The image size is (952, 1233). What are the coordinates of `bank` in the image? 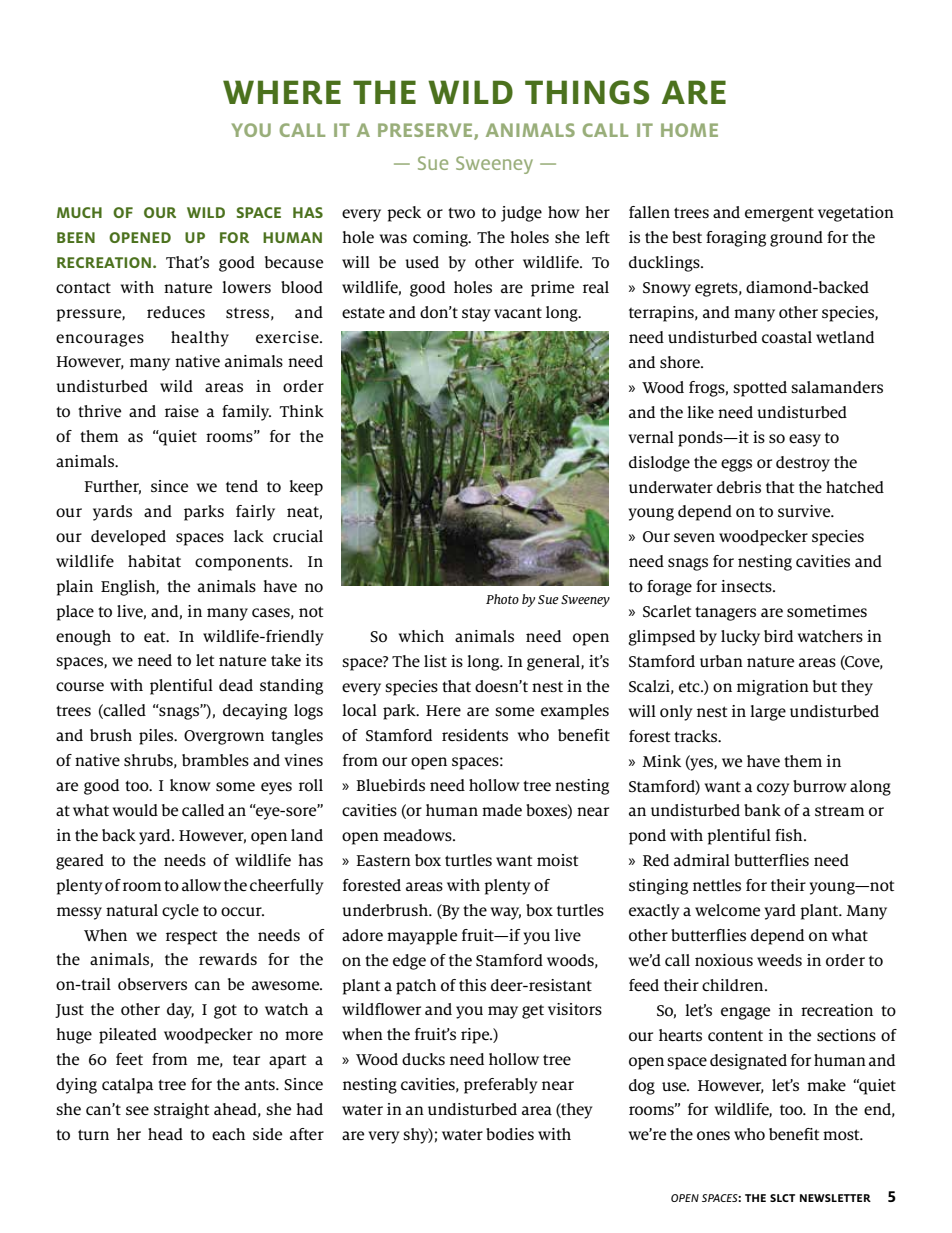 It's located at (762, 810).
